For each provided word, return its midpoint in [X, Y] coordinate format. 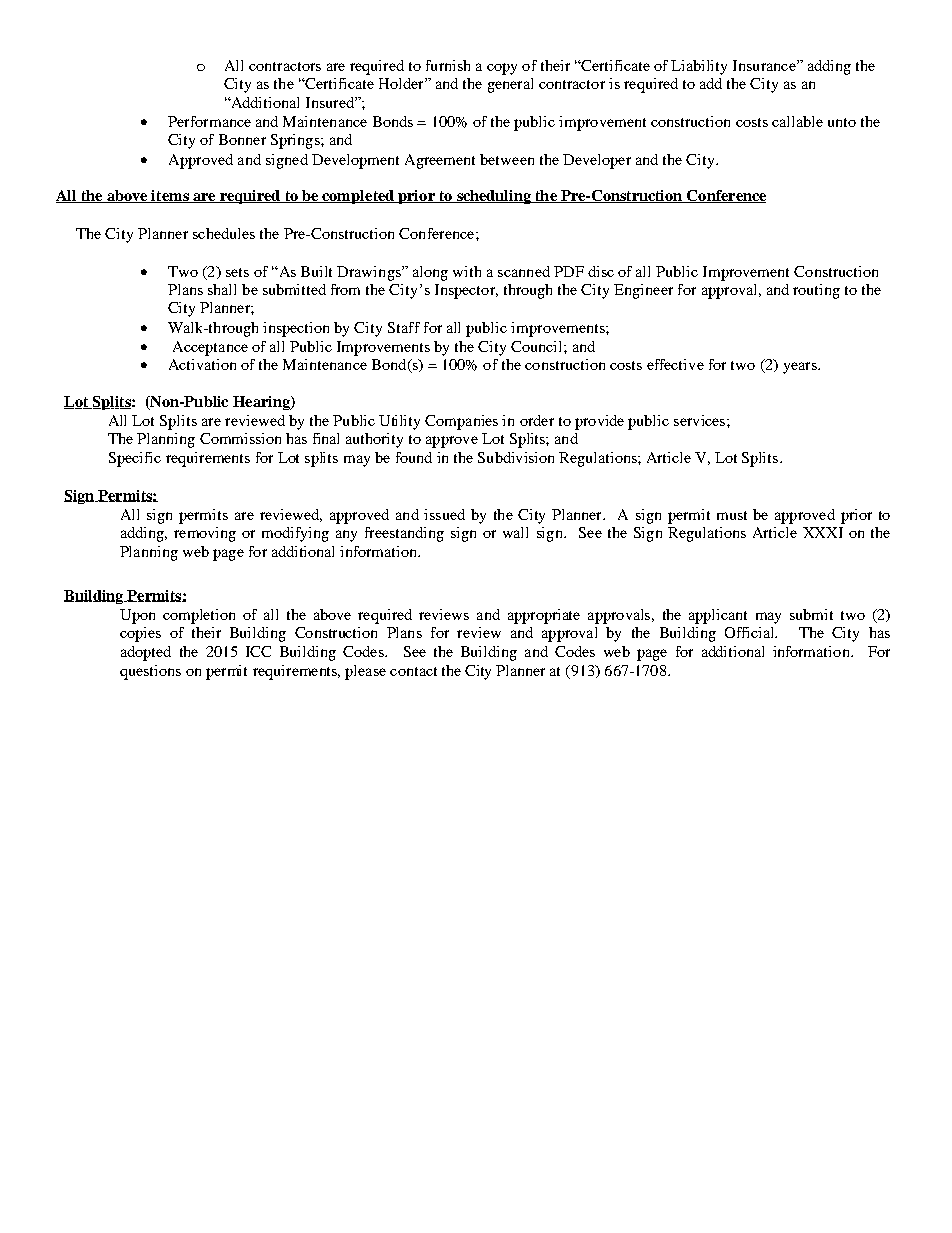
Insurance [765, 65]
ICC [258, 651]
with [467, 271]
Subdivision [516, 457]
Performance [209, 121]
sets [237, 272]
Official [751, 632]
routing [816, 291]
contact [413, 671]
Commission [240, 438]
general [510, 85]
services [701, 420]
